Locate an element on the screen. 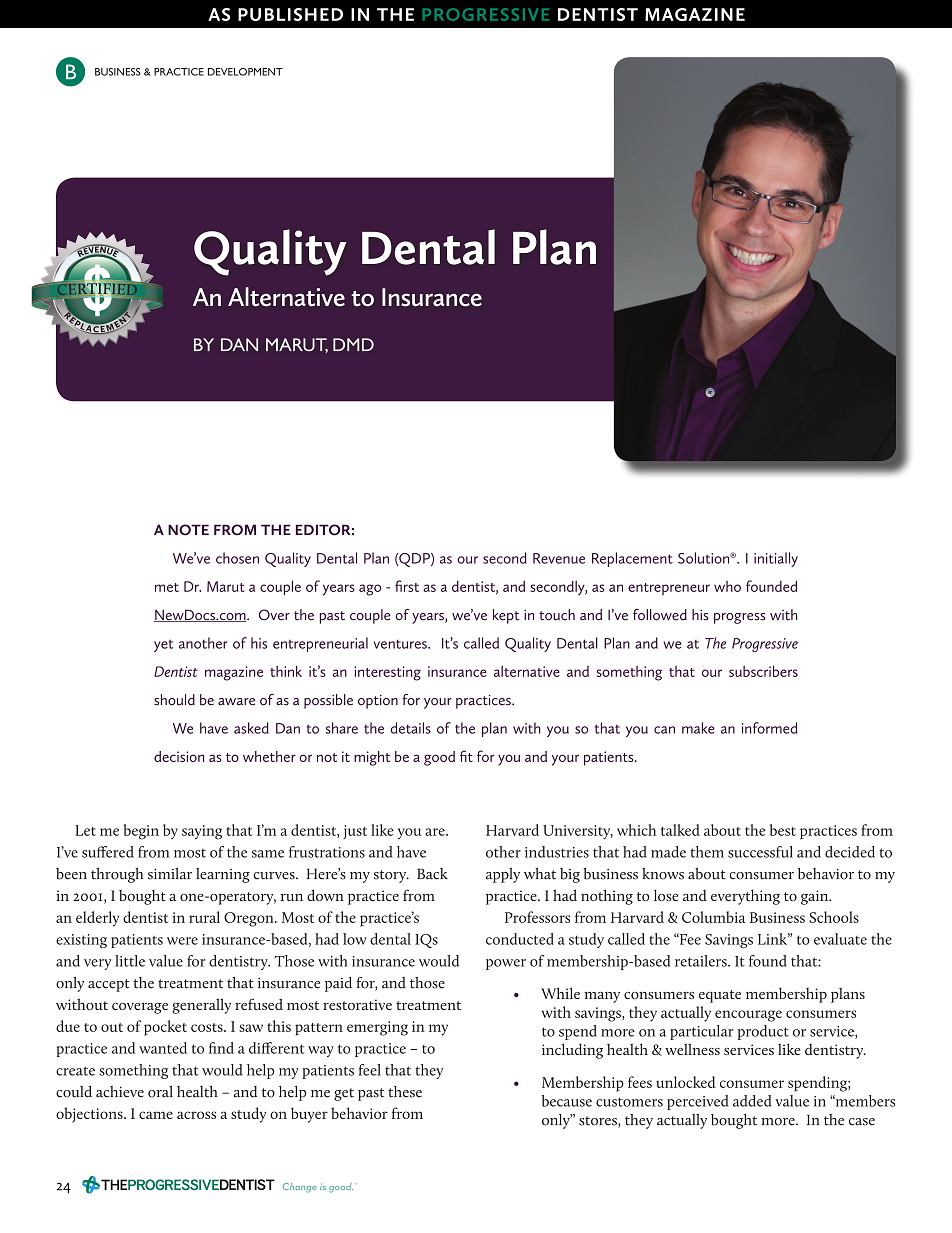 The width and height of the screenshot is (952, 1233). oral is located at coordinates (160, 1092).
